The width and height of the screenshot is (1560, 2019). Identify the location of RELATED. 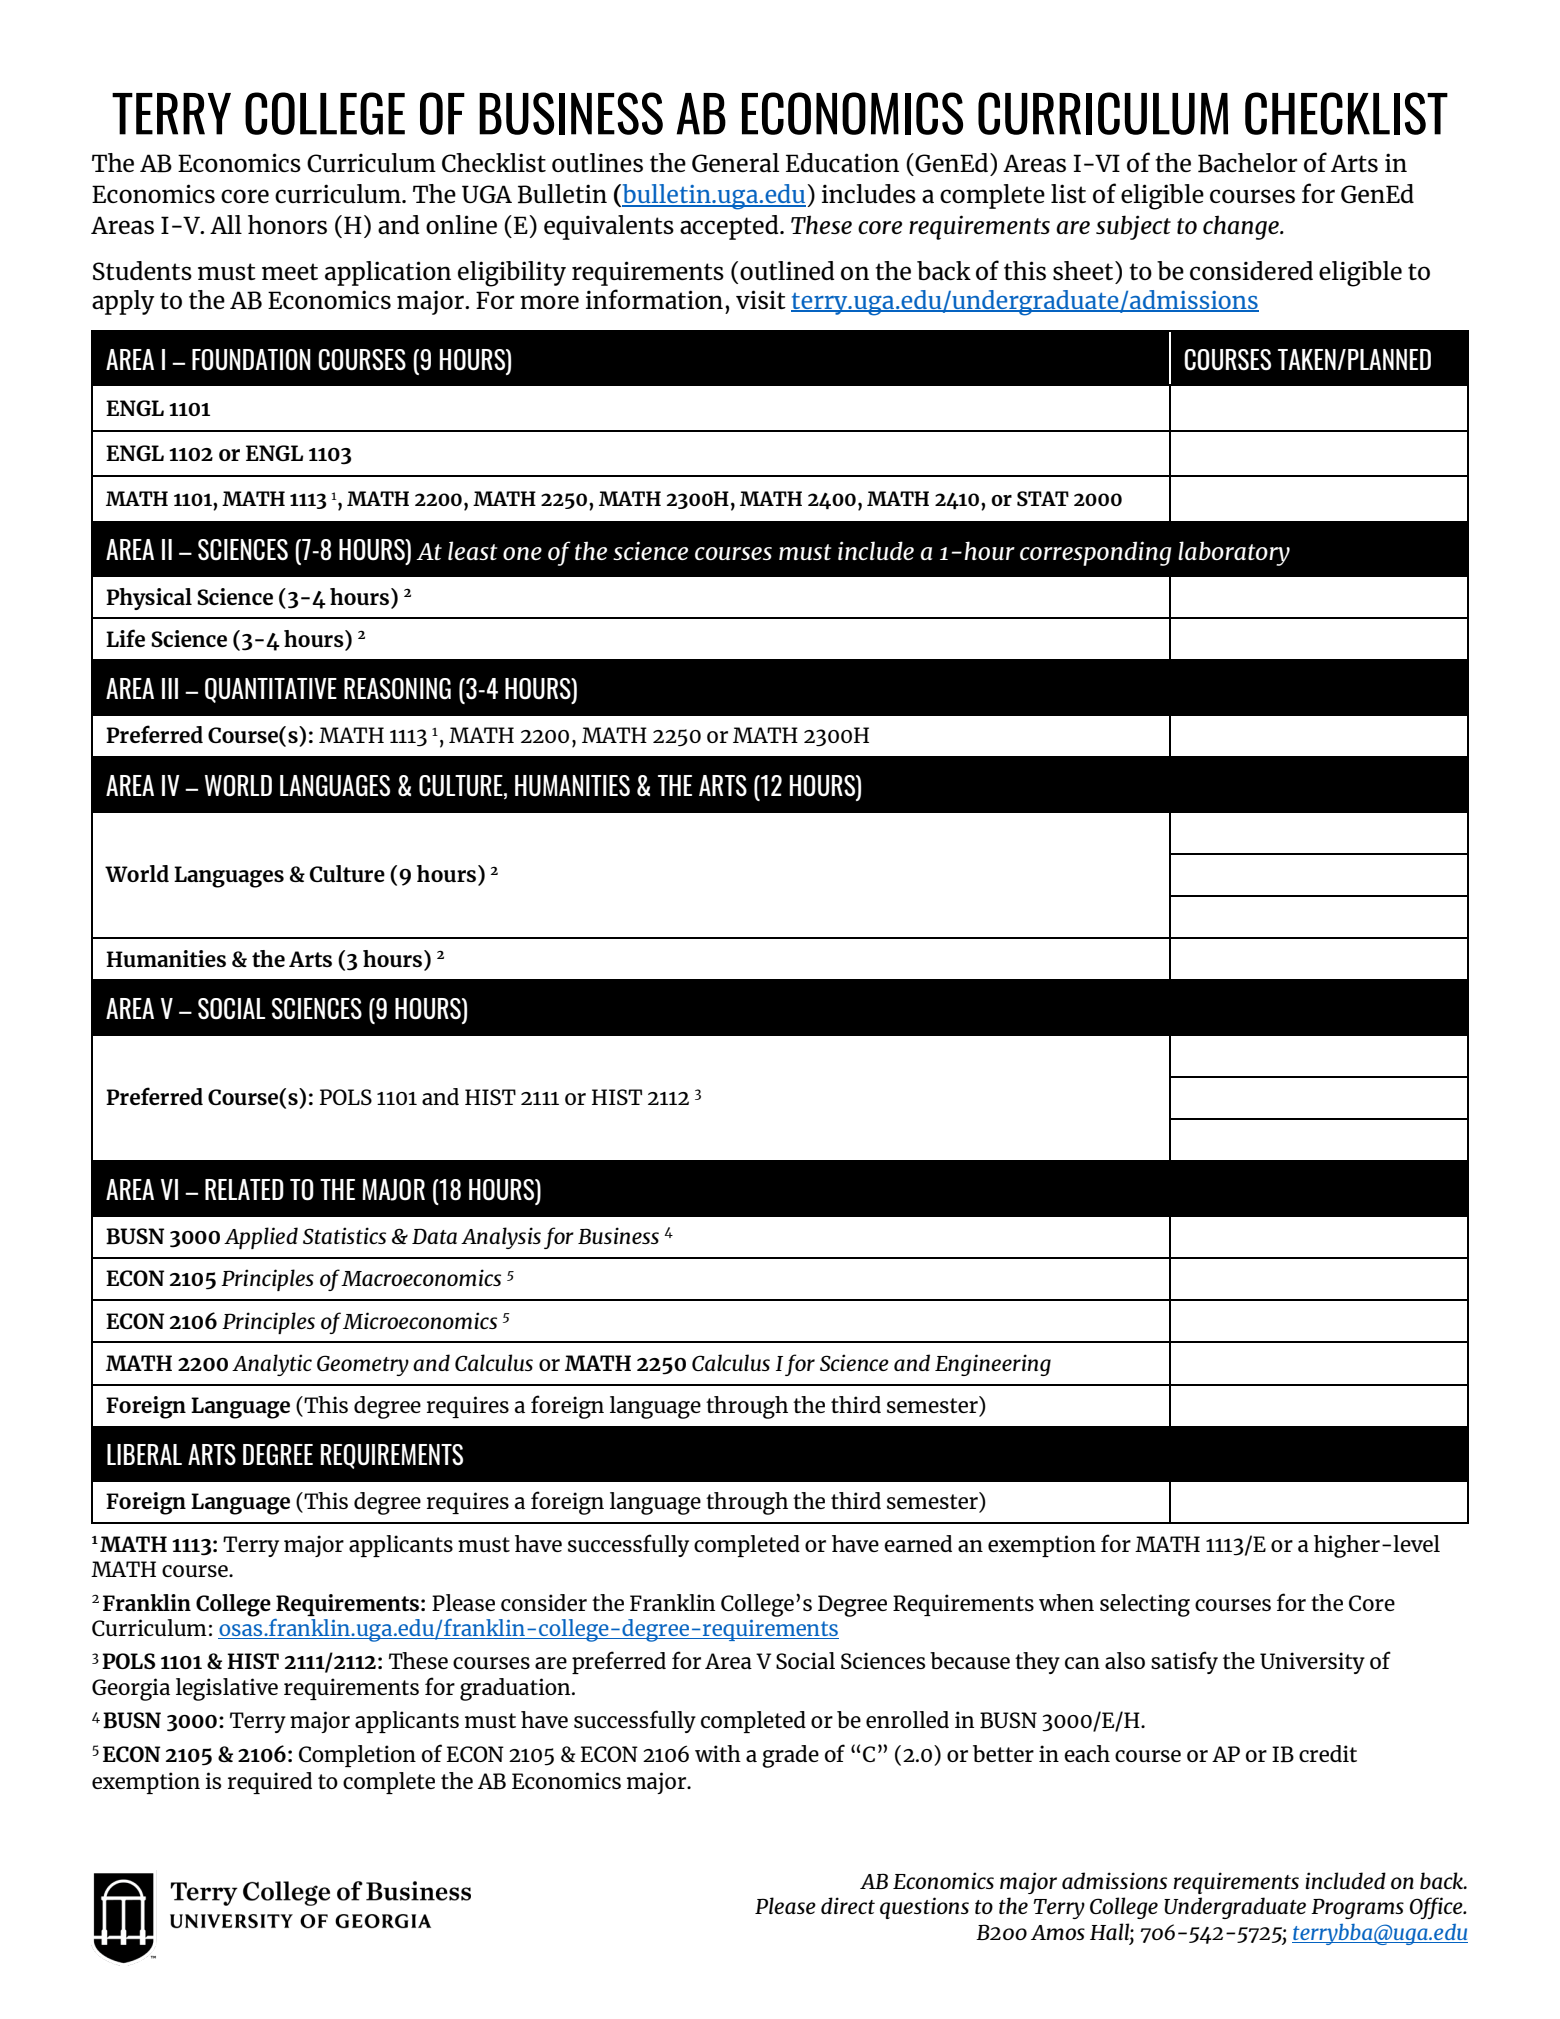
(244, 1189).
